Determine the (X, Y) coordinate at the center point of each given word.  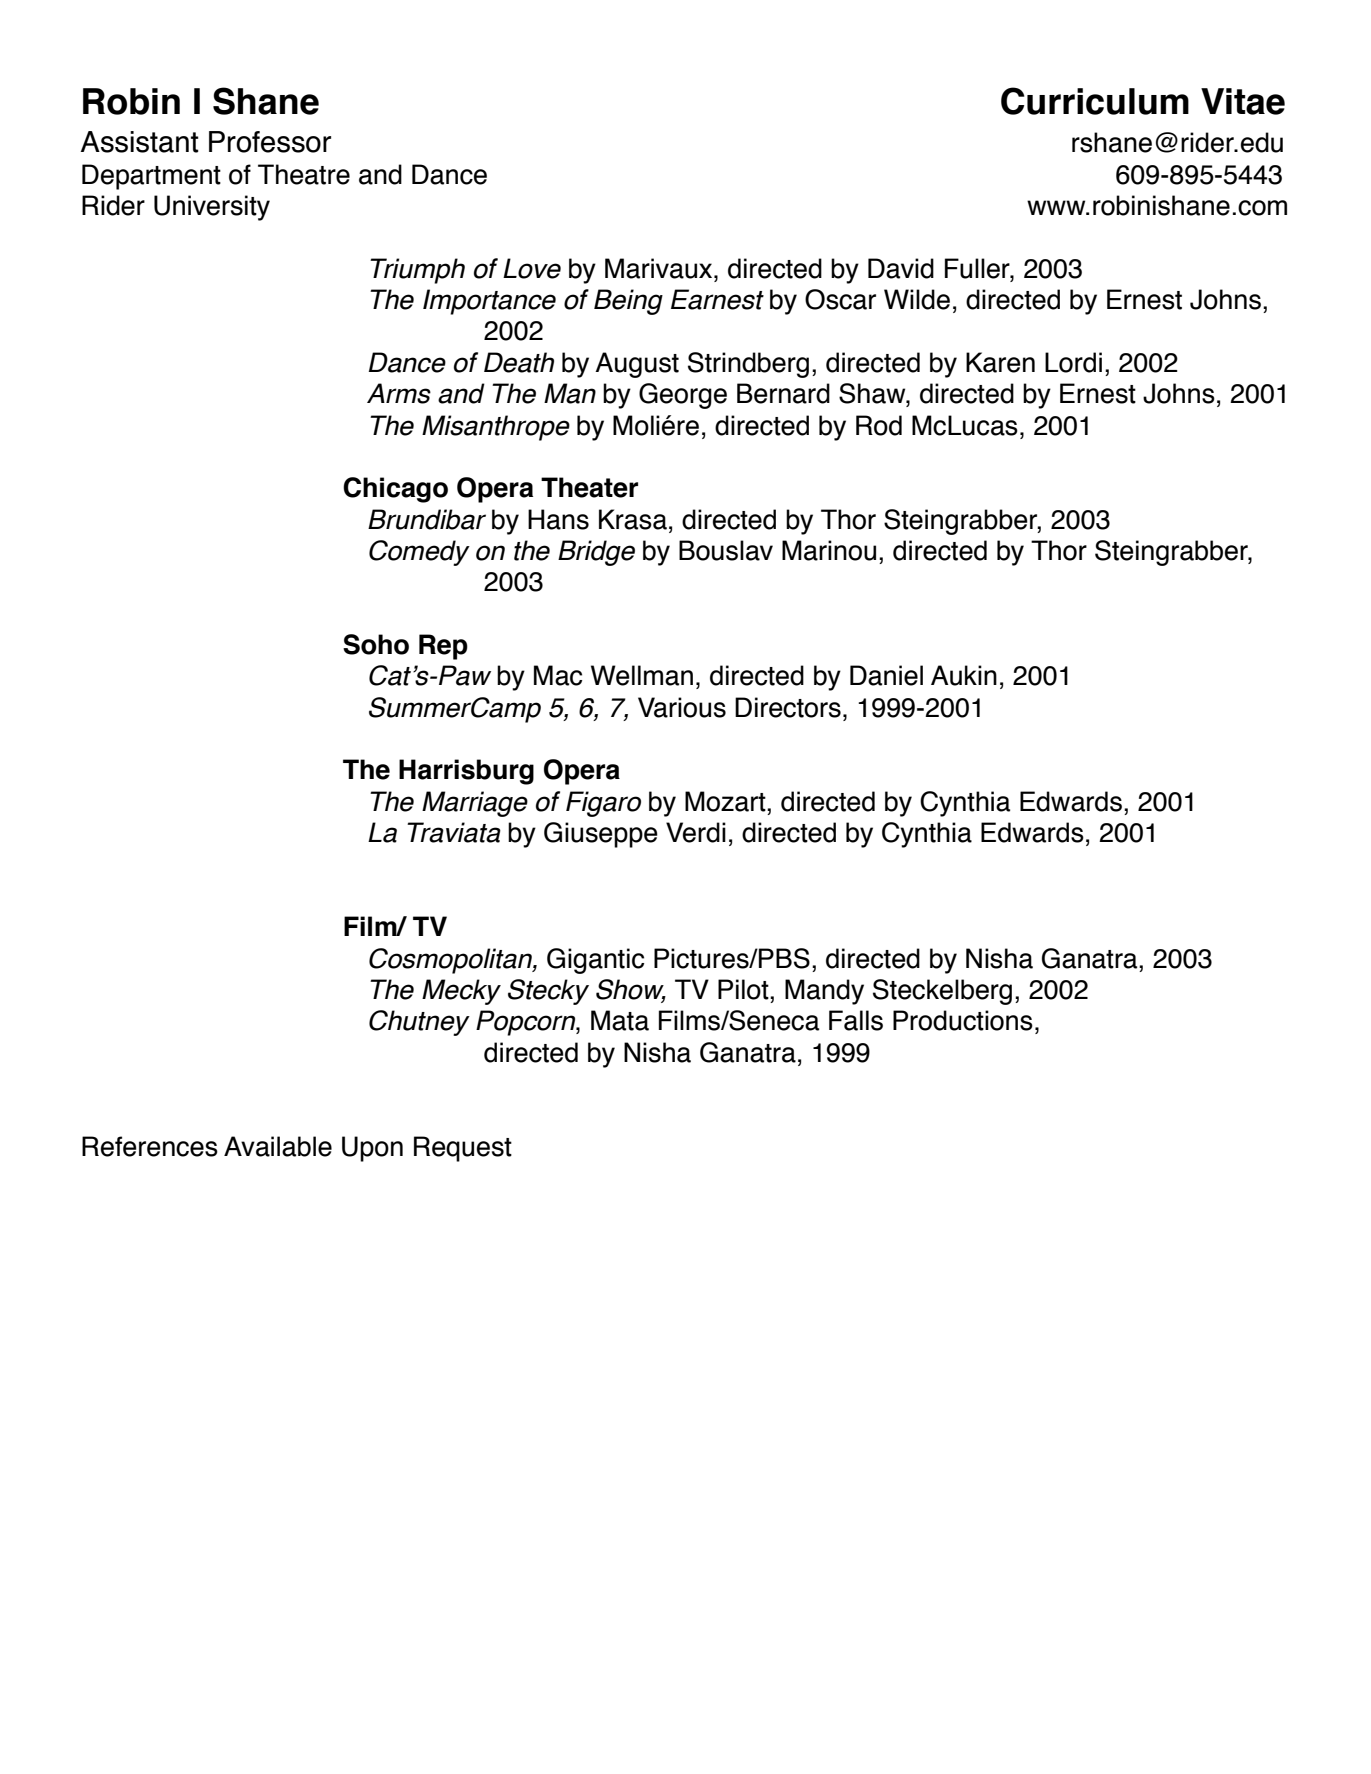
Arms (399, 393)
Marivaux (660, 268)
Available (278, 1146)
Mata (620, 1020)
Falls (856, 1020)
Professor (270, 142)
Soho (376, 644)
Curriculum (1095, 101)
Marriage (475, 804)
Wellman (642, 675)
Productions (963, 1020)
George (683, 396)
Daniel (886, 675)
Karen (1000, 362)
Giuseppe (601, 835)
